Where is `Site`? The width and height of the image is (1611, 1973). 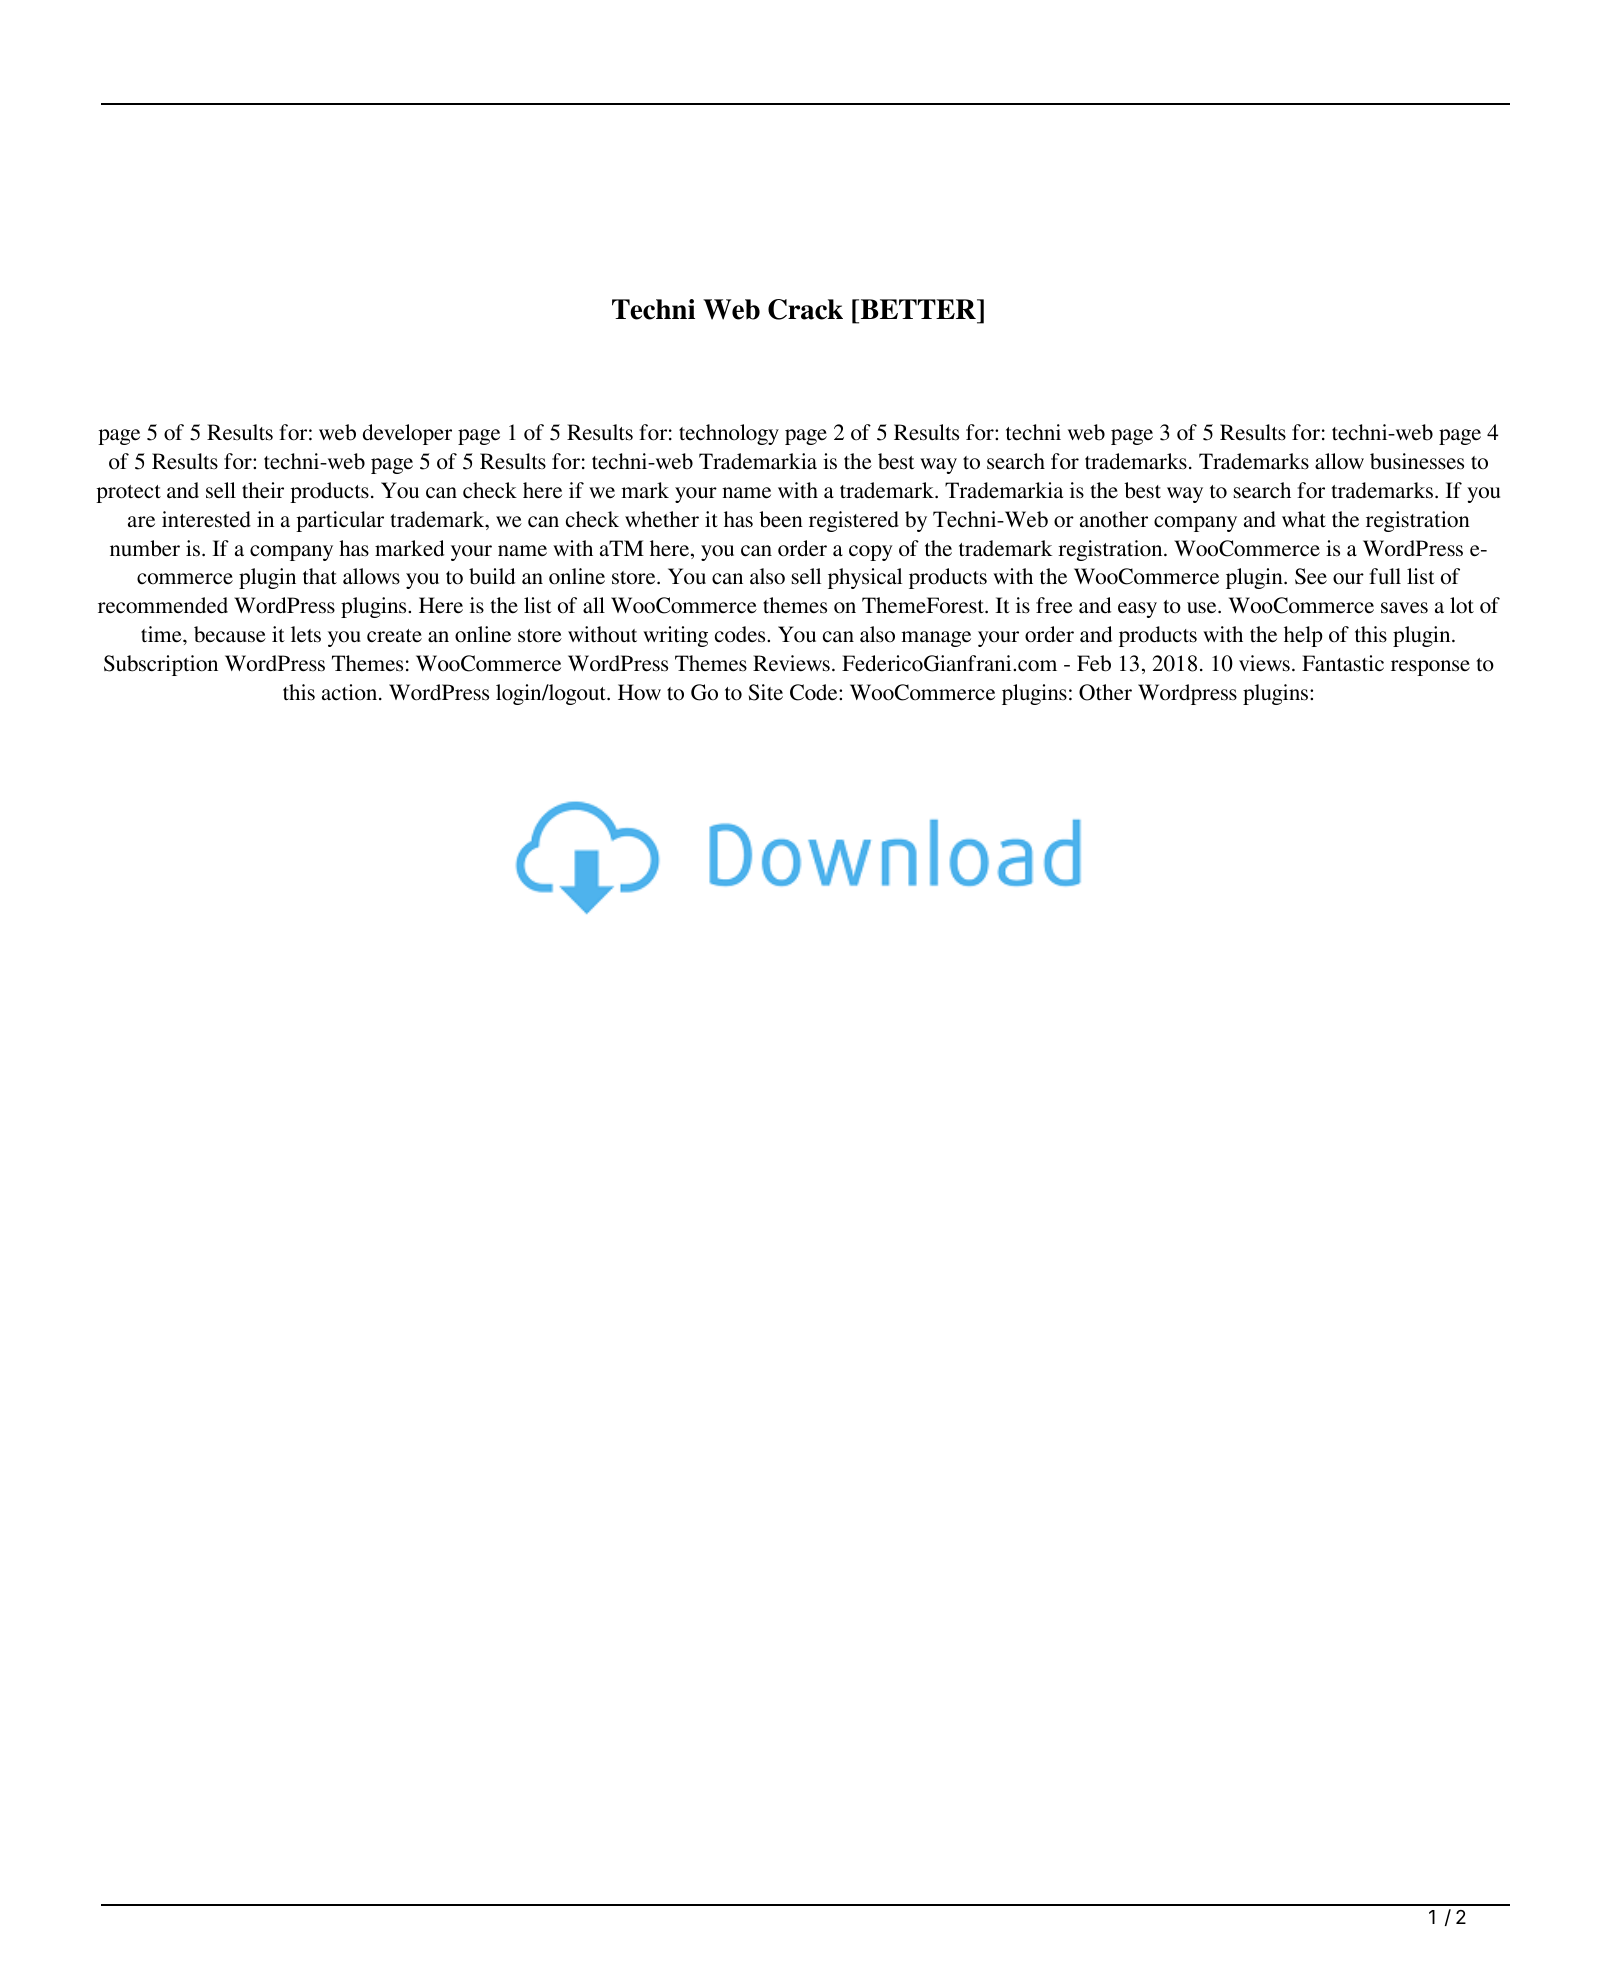 Site is located at coordinates (766, 692).
